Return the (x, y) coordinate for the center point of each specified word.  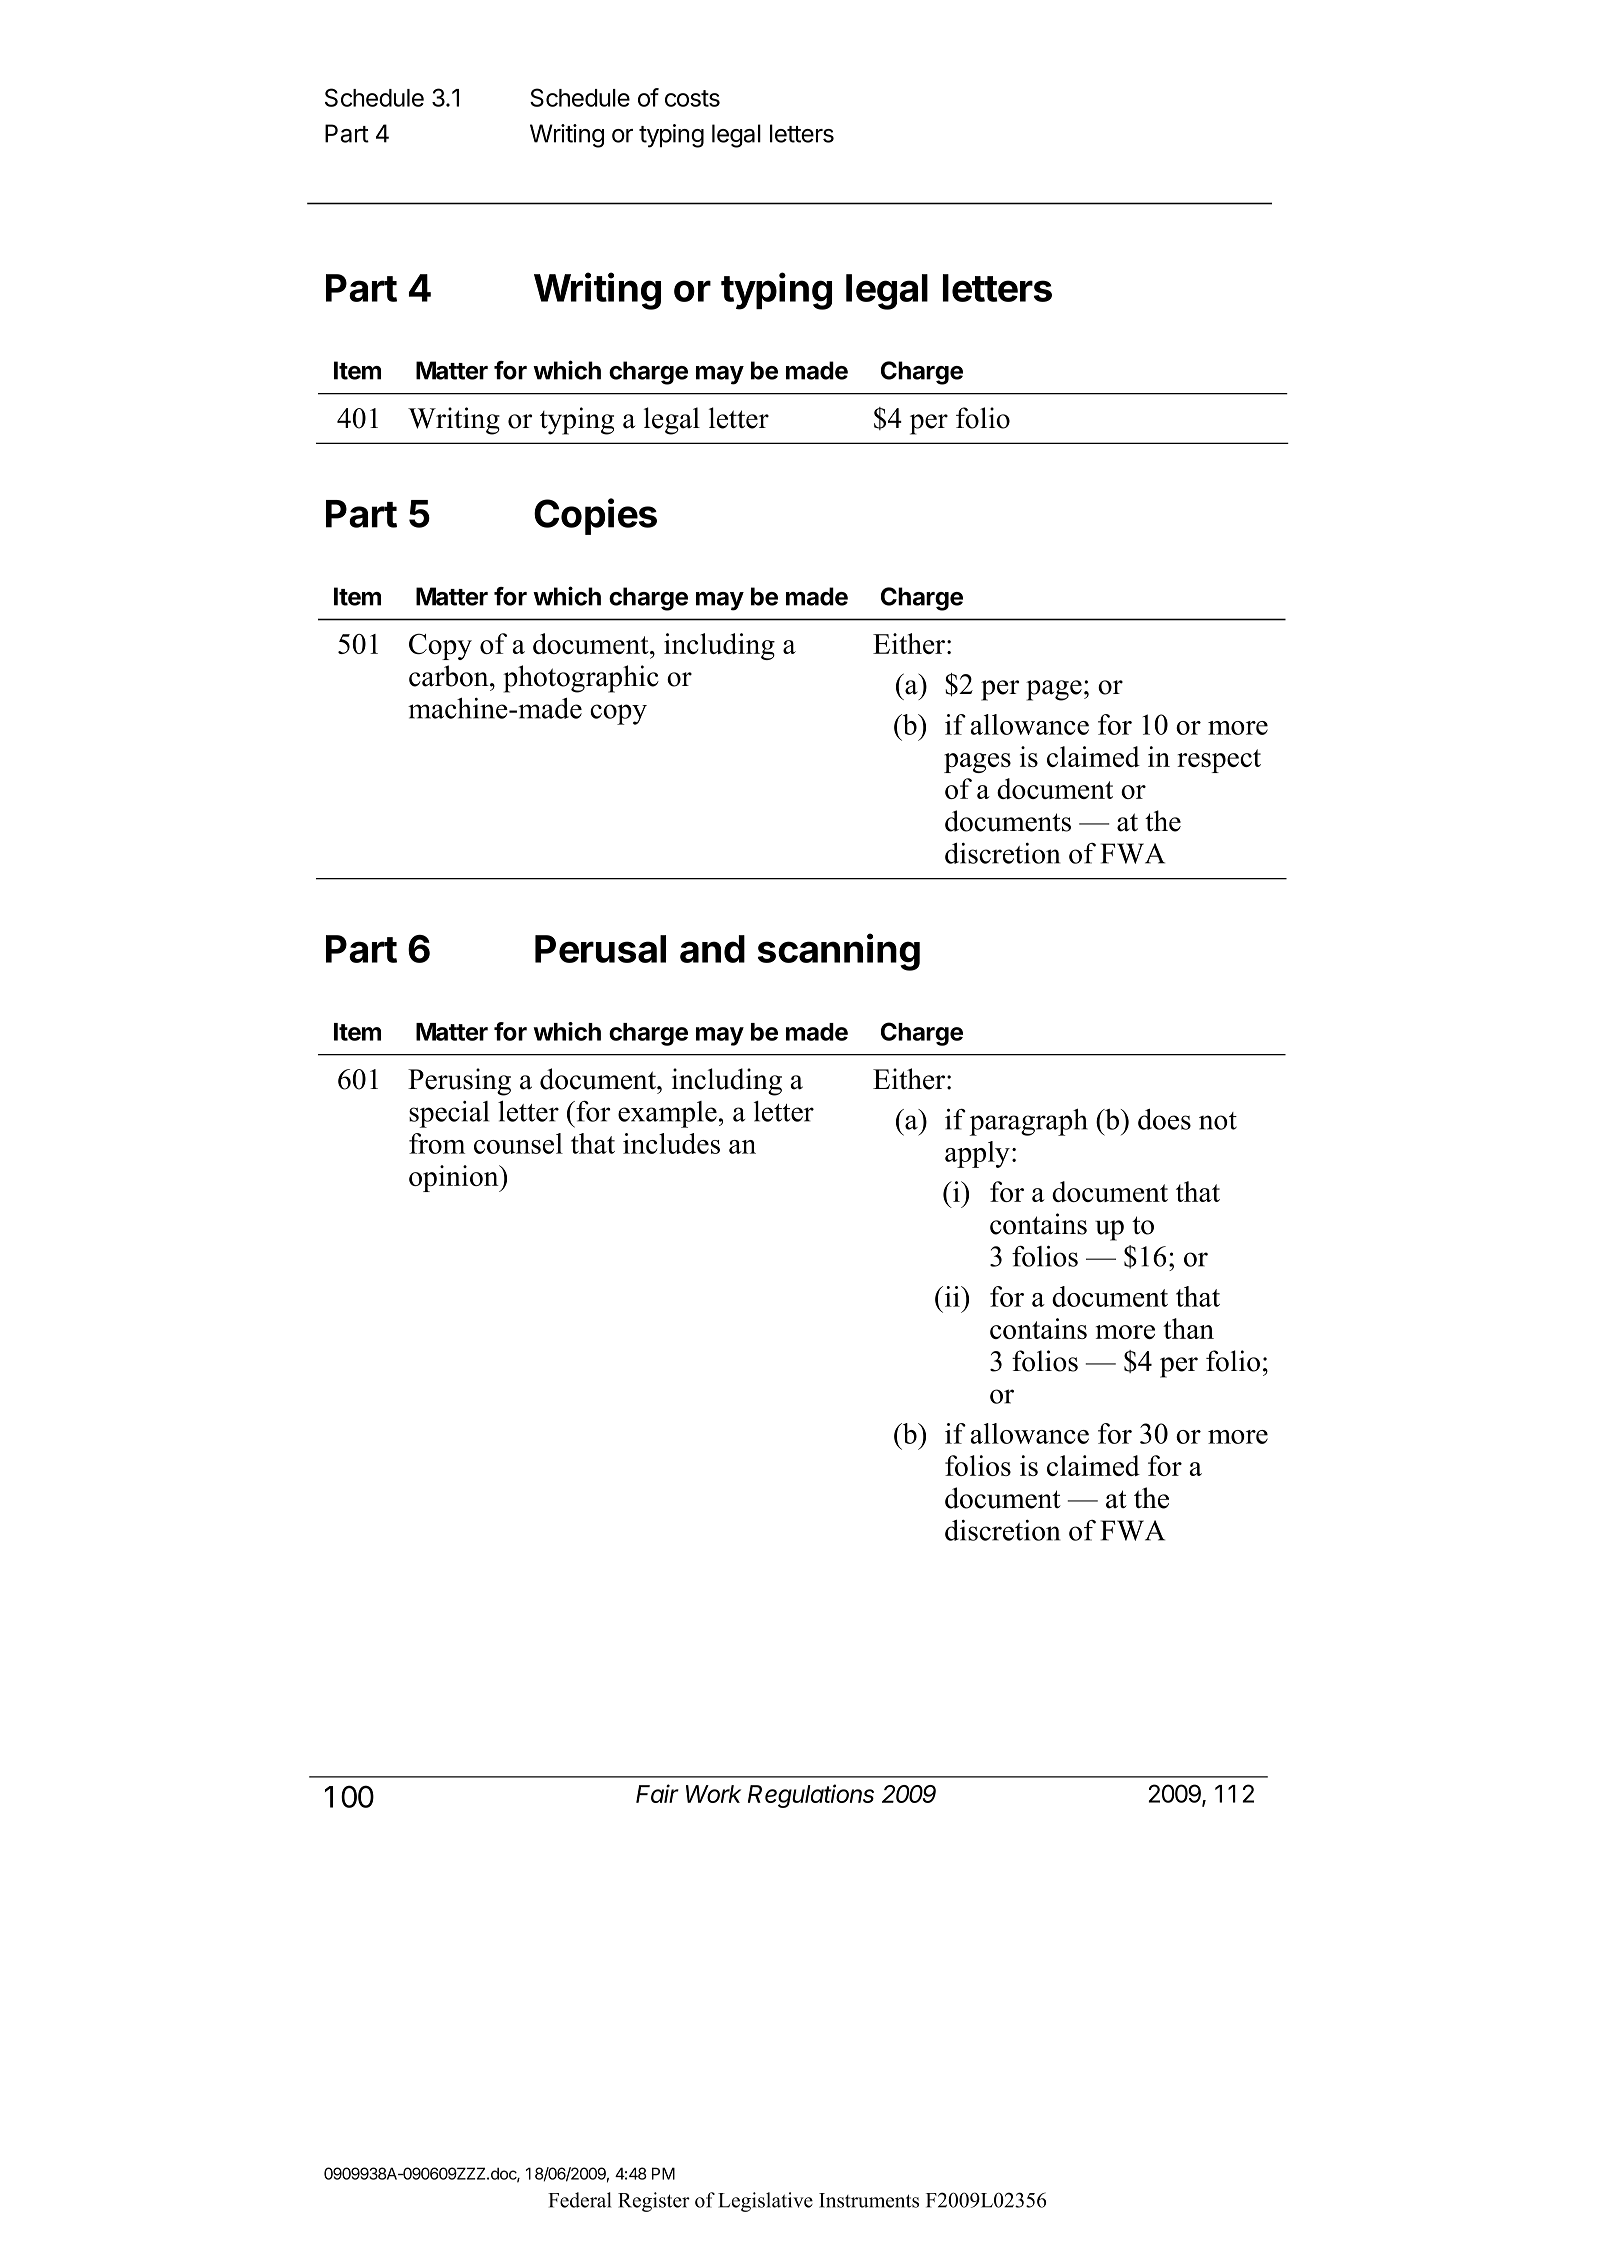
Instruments (869, 2200)
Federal (580, 2200)
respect (1219, 761)
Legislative (765, 2202)
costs (692, 98)
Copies (595, 516)
